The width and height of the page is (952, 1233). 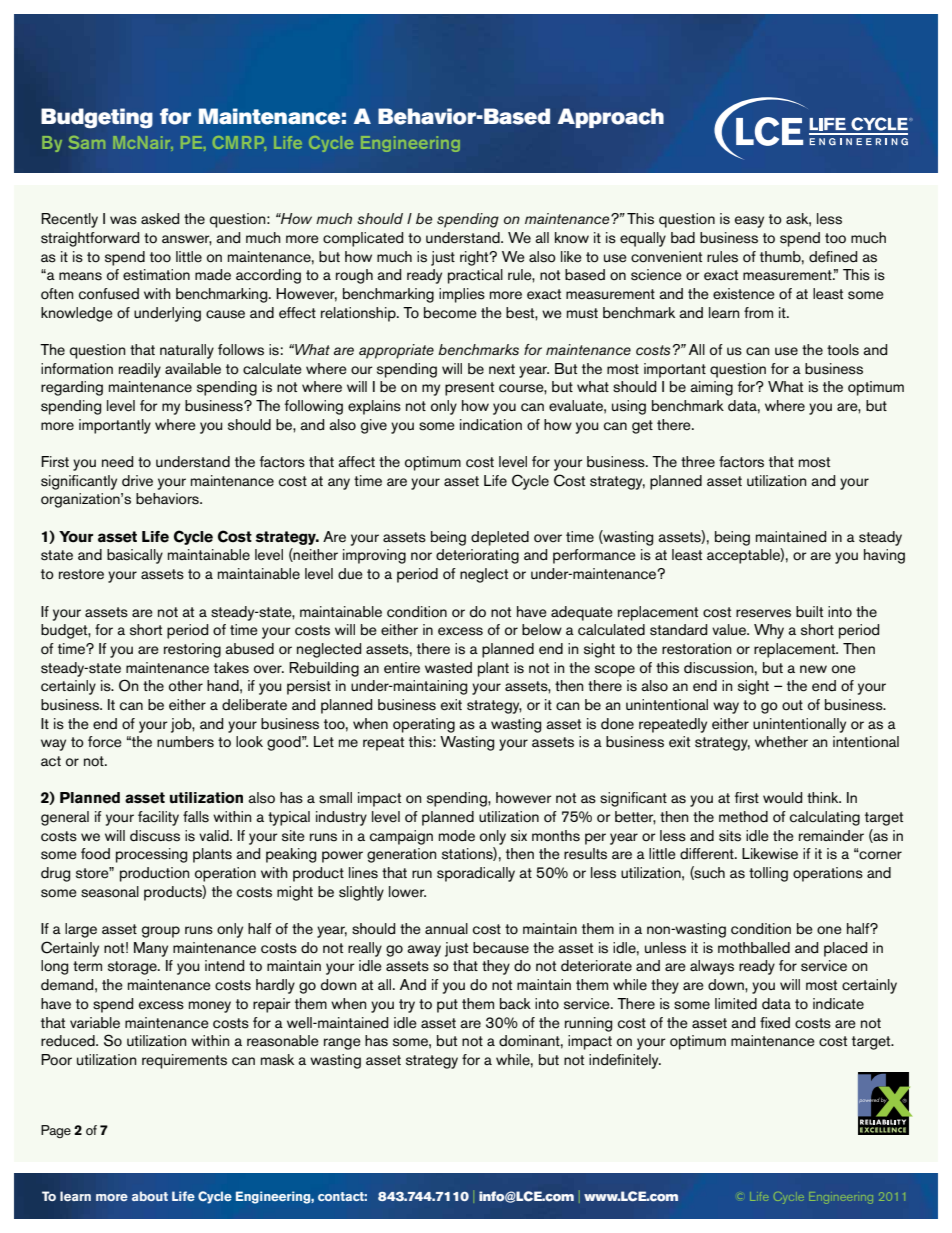 What do you see at coordinates (87, 142) in the page?
I see `Sam` at bounding box center [87, 142].
